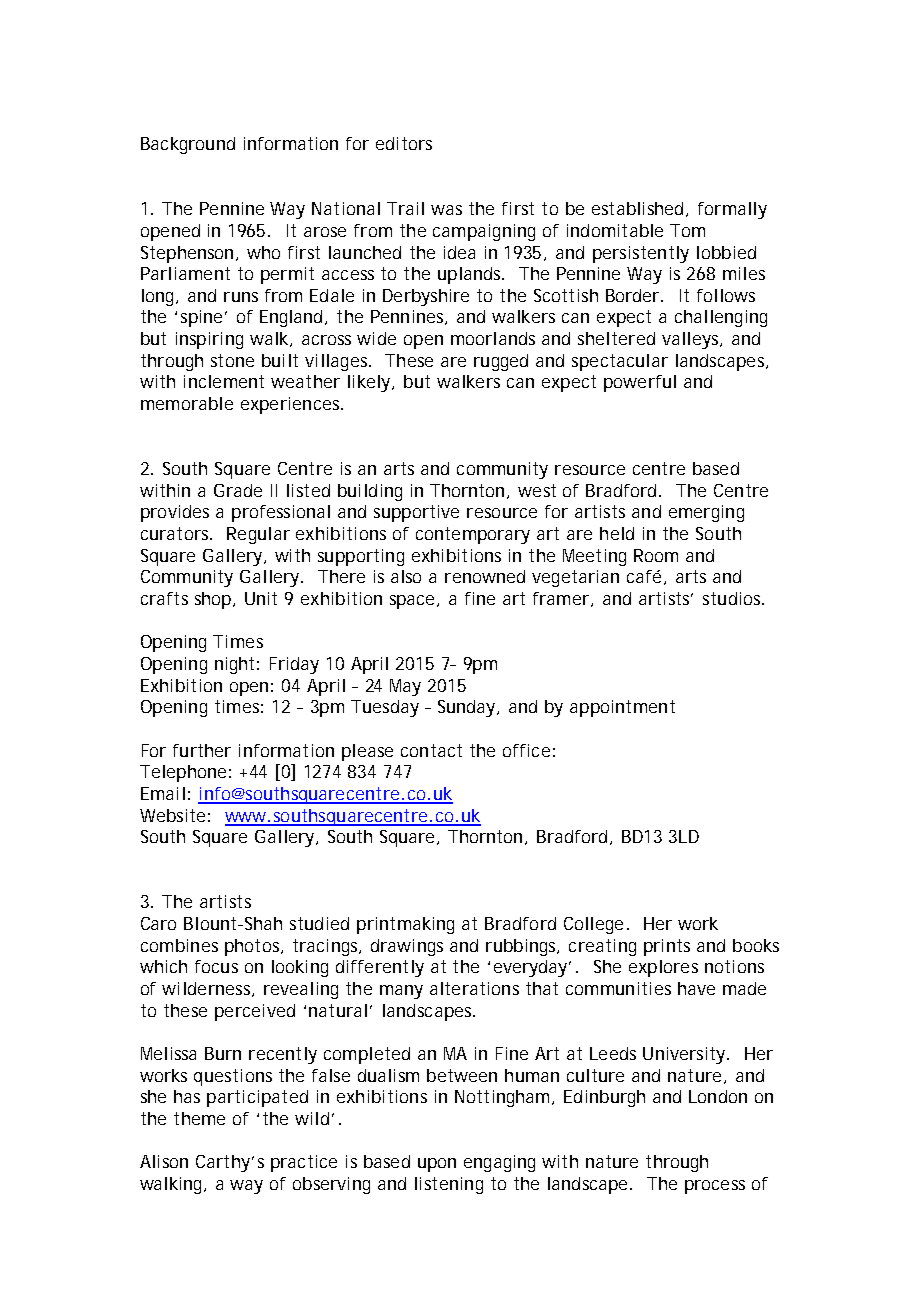 This image has height=1309, width=924. I want to click on theme, so click(199, 1118).
